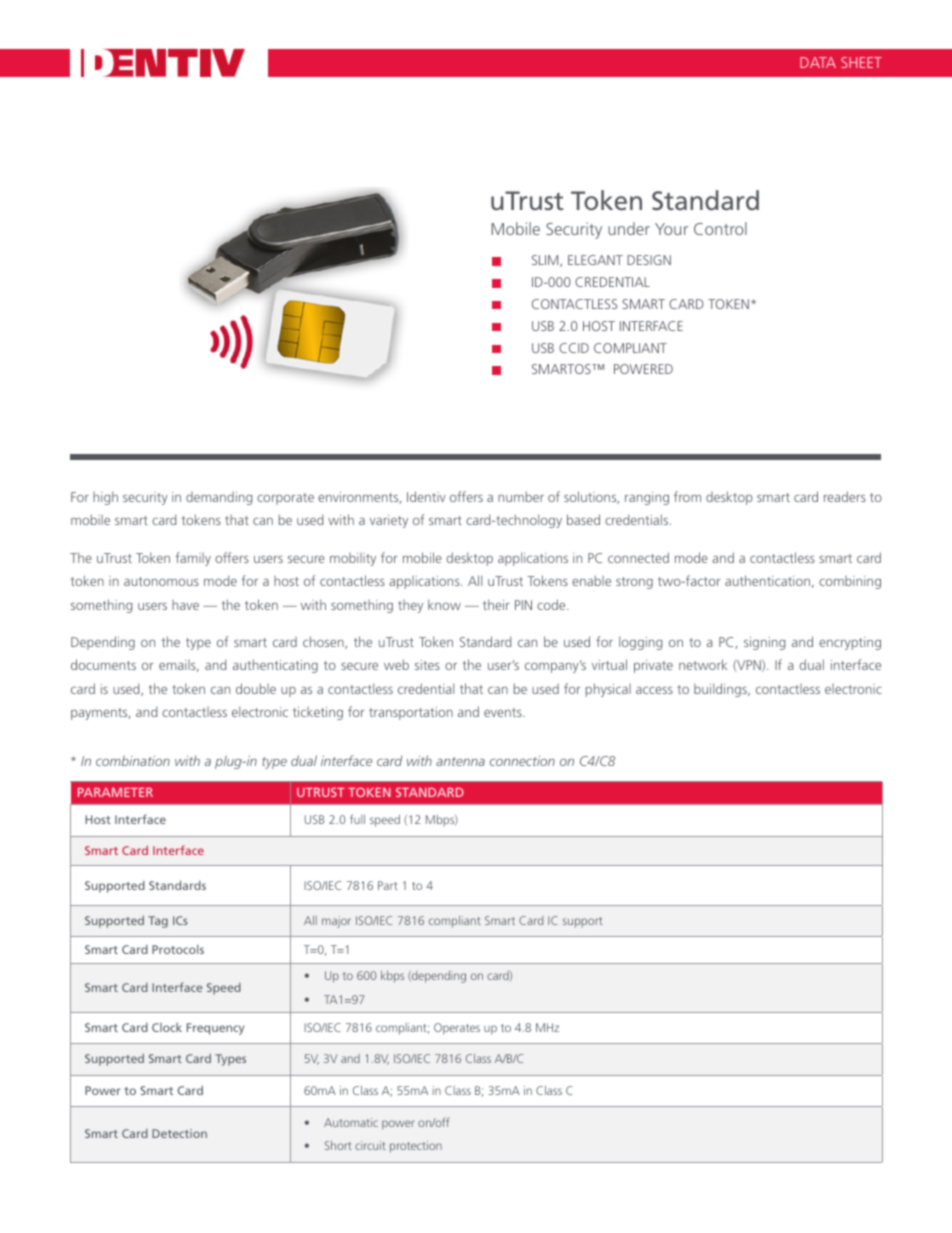  I want to click on Detection, so click(179, 1133).
